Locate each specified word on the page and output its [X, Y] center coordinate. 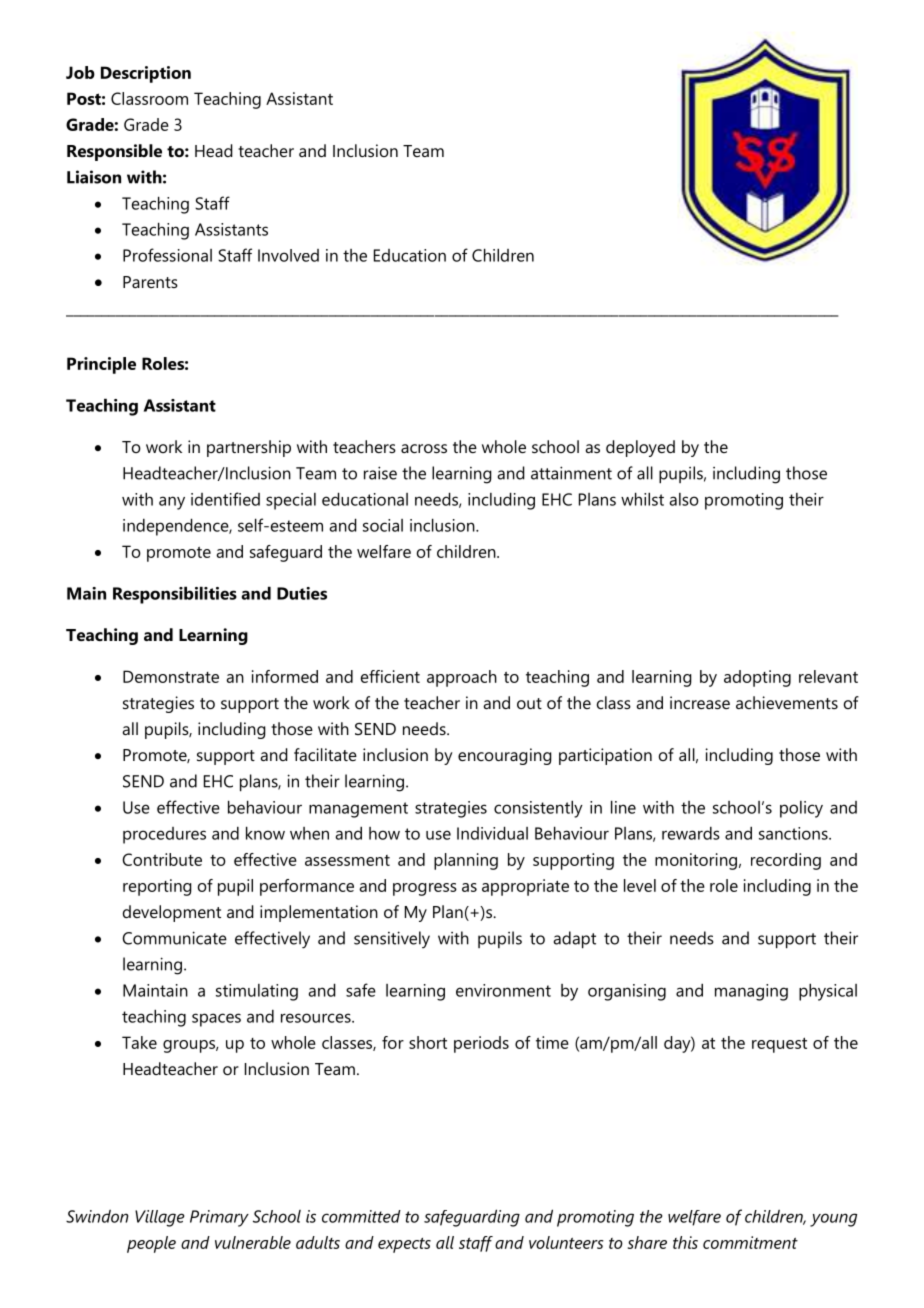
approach [462, 678]
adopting [757, 678]
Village [159, 1218]
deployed [640, 448]
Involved [288, 255]
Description [146, 74]
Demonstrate [171, 676]
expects [404, 1245]
